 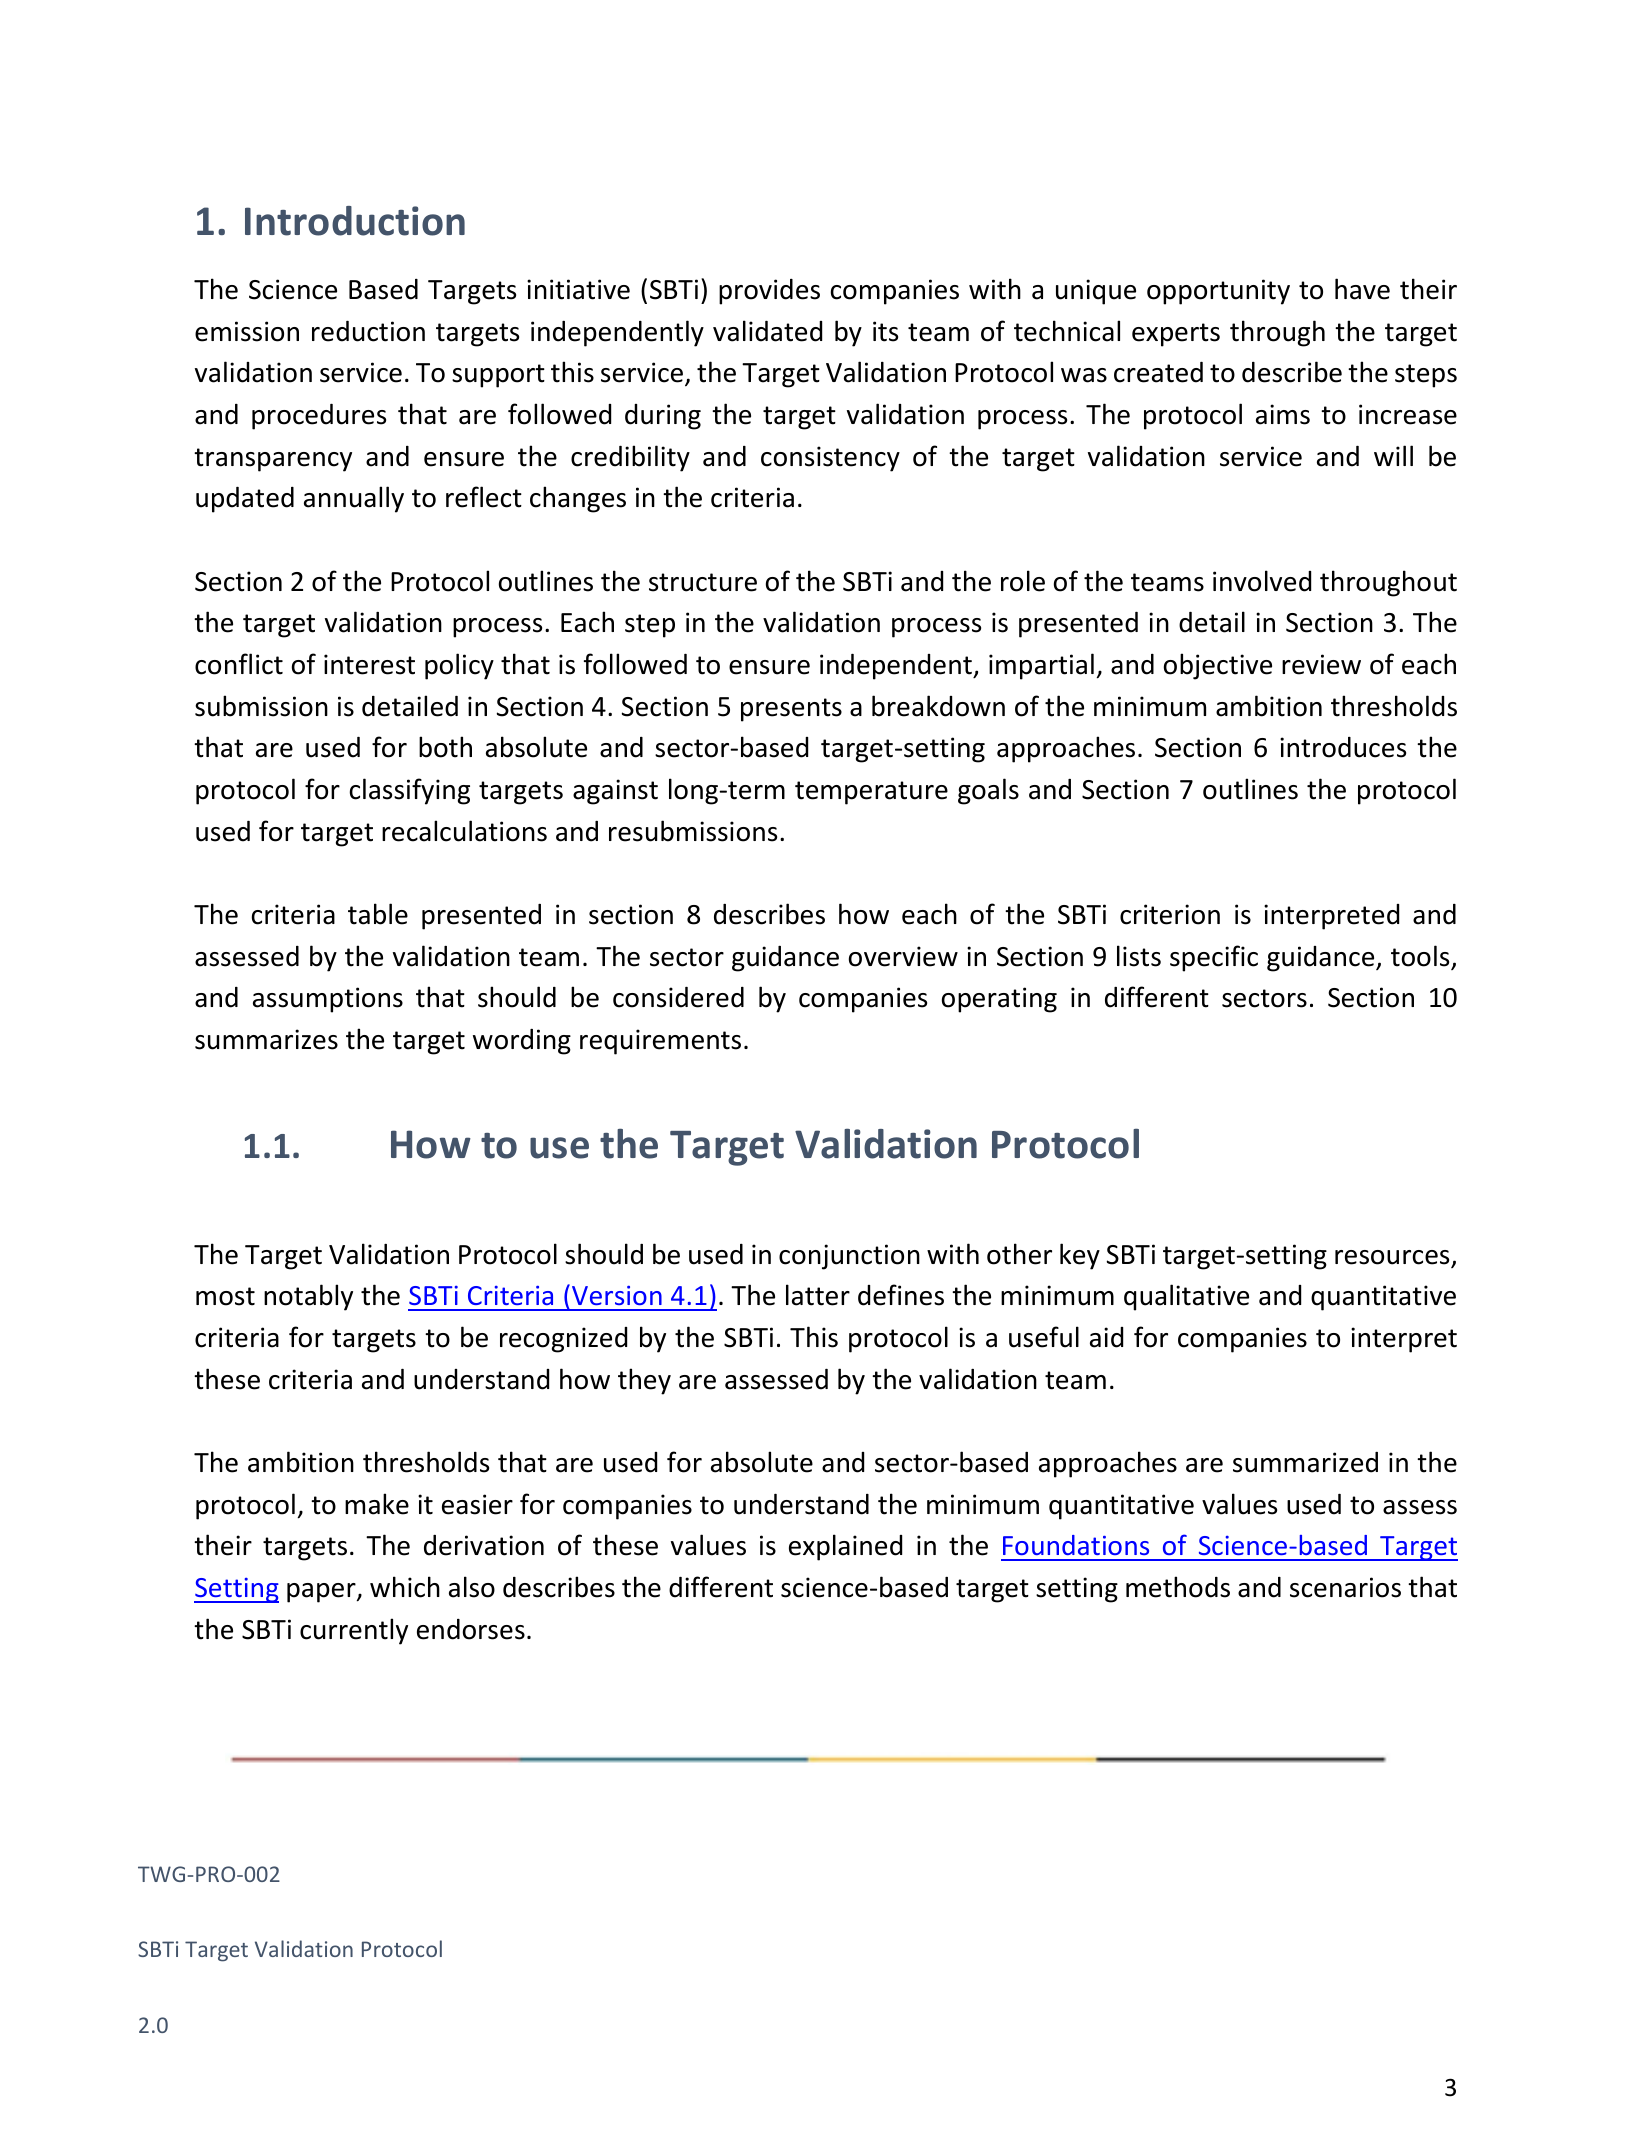 What do you see at coordinates (1218, 292) in the image?
I see `opportunity` at bounding box center [1218, 292].
